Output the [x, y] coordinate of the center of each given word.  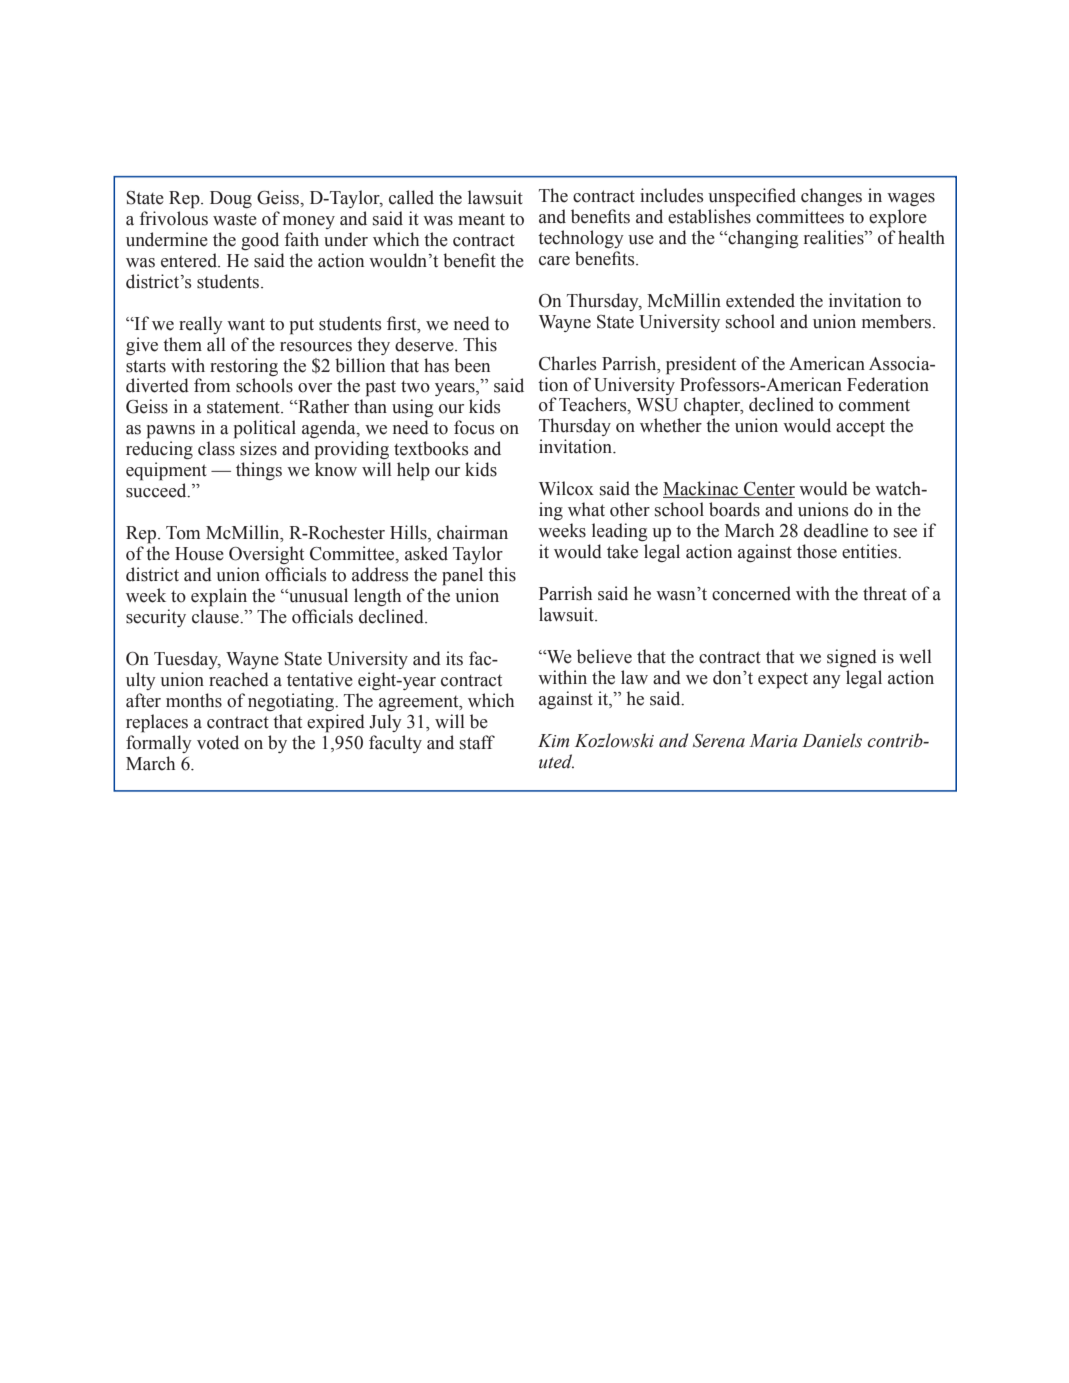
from [212, 385]
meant [481, 219]
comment [874, 405]
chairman [472, 532]
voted [218, 742]
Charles [568, 363]
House [199, 554]
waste [235, 220]
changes [831, 197]
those [817, 551]
